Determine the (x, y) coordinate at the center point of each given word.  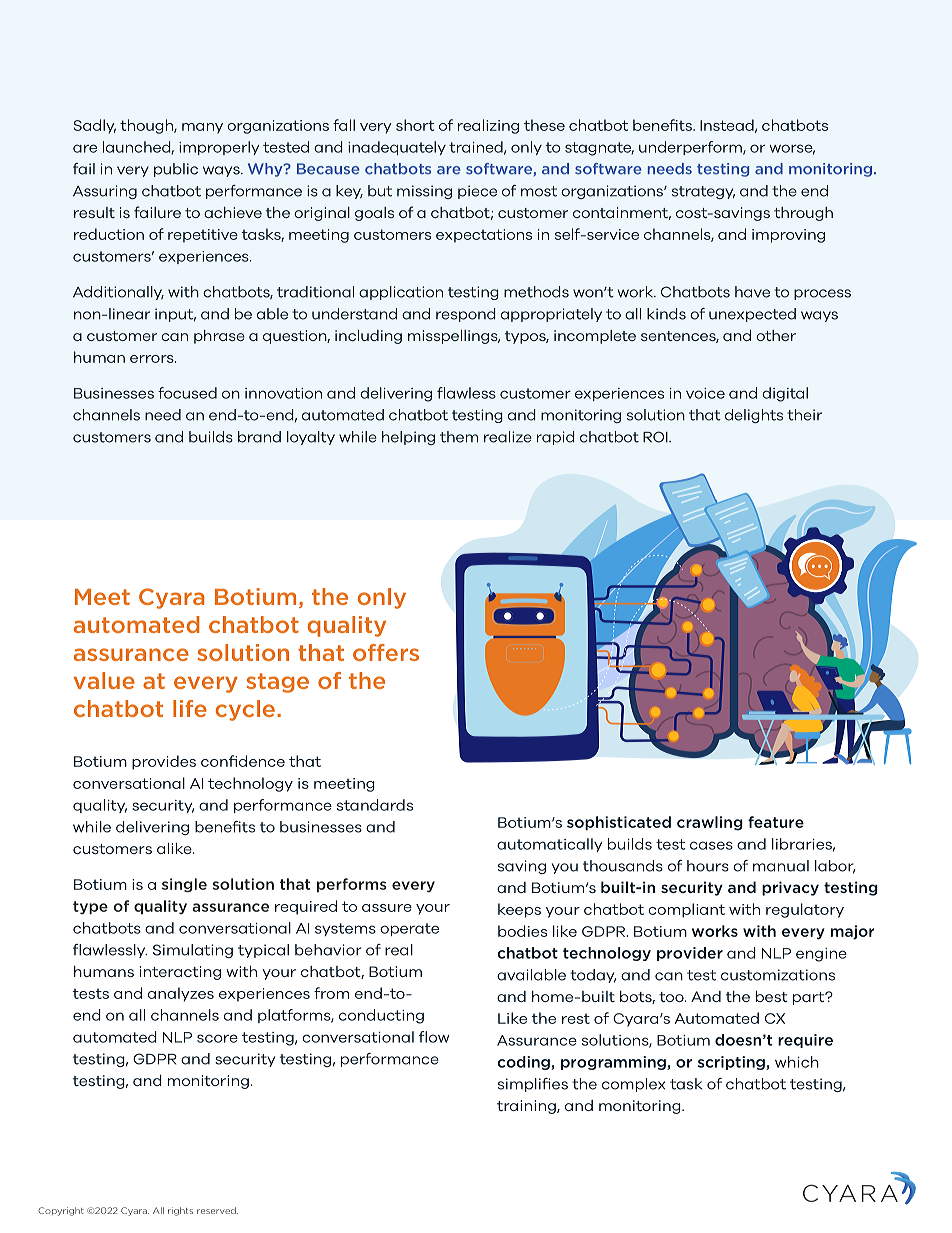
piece (477, 192)
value (104, 680)
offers (386, 652)
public (176, 170)
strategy (703, 192)
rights (180, 1211)
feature (776, 822)
